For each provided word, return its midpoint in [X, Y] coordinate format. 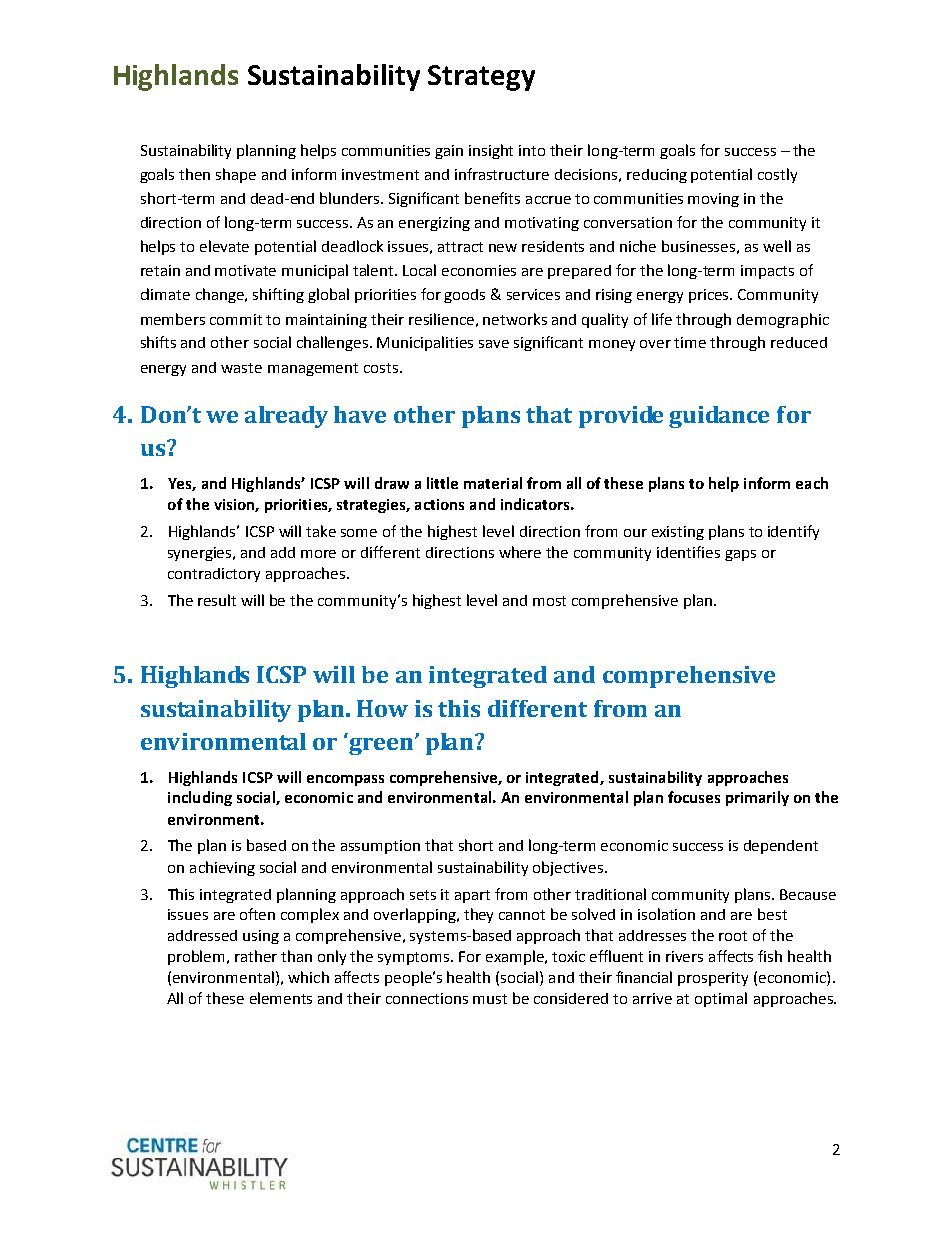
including [200, 798]
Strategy [481, 78]
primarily [757, 798]
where [520, 552]
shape [236, 175]
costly [777, 175]
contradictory [214, 575]
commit [236, 319]
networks [515, 319]
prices [710, 296]
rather [256, 956]
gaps [740, 555]
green [382, 746]
